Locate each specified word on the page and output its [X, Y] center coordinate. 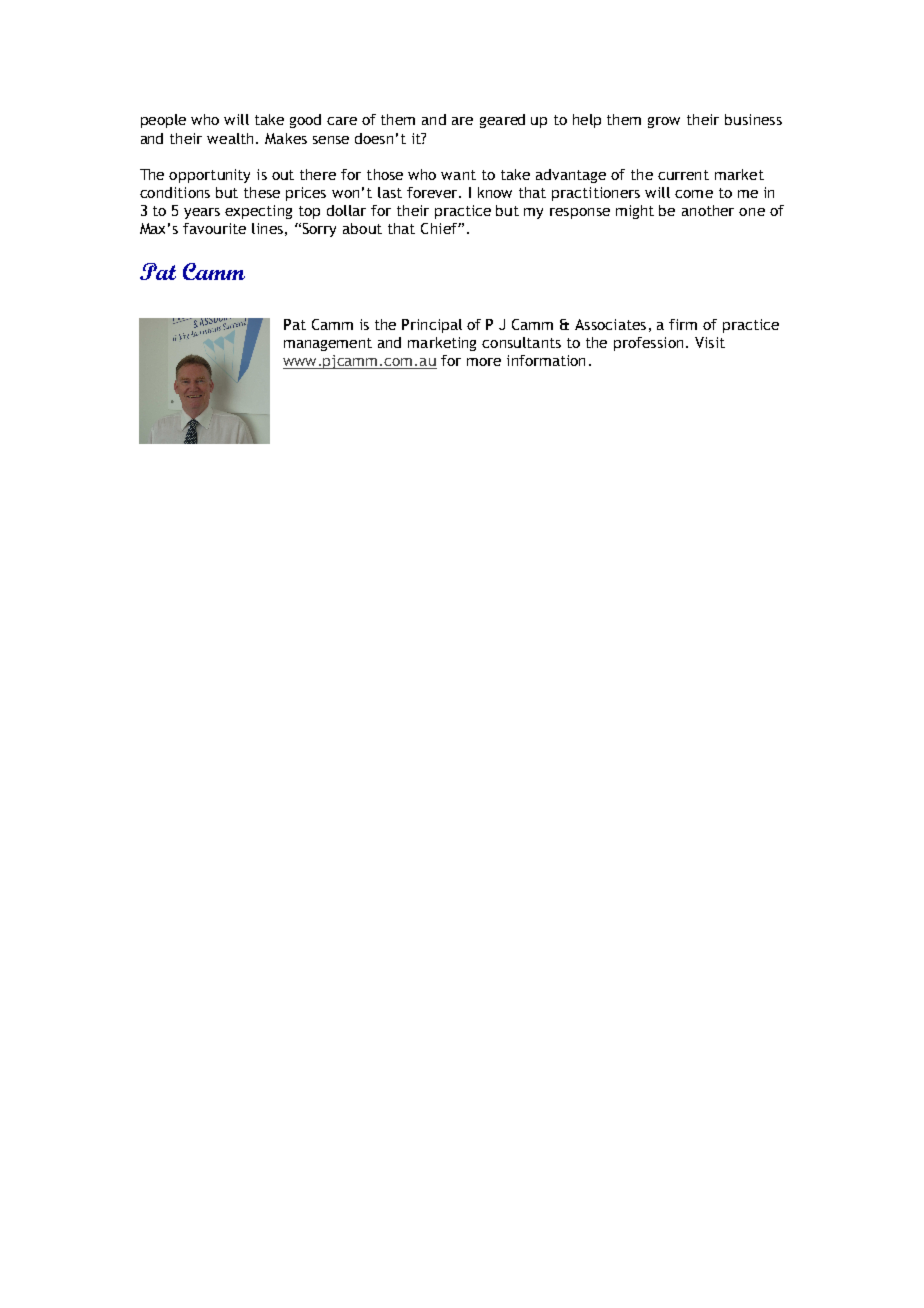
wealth [232, 138]
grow [664, 122]
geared [502, 121]
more [484, 362]
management [328, 344]
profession [648, 344]
